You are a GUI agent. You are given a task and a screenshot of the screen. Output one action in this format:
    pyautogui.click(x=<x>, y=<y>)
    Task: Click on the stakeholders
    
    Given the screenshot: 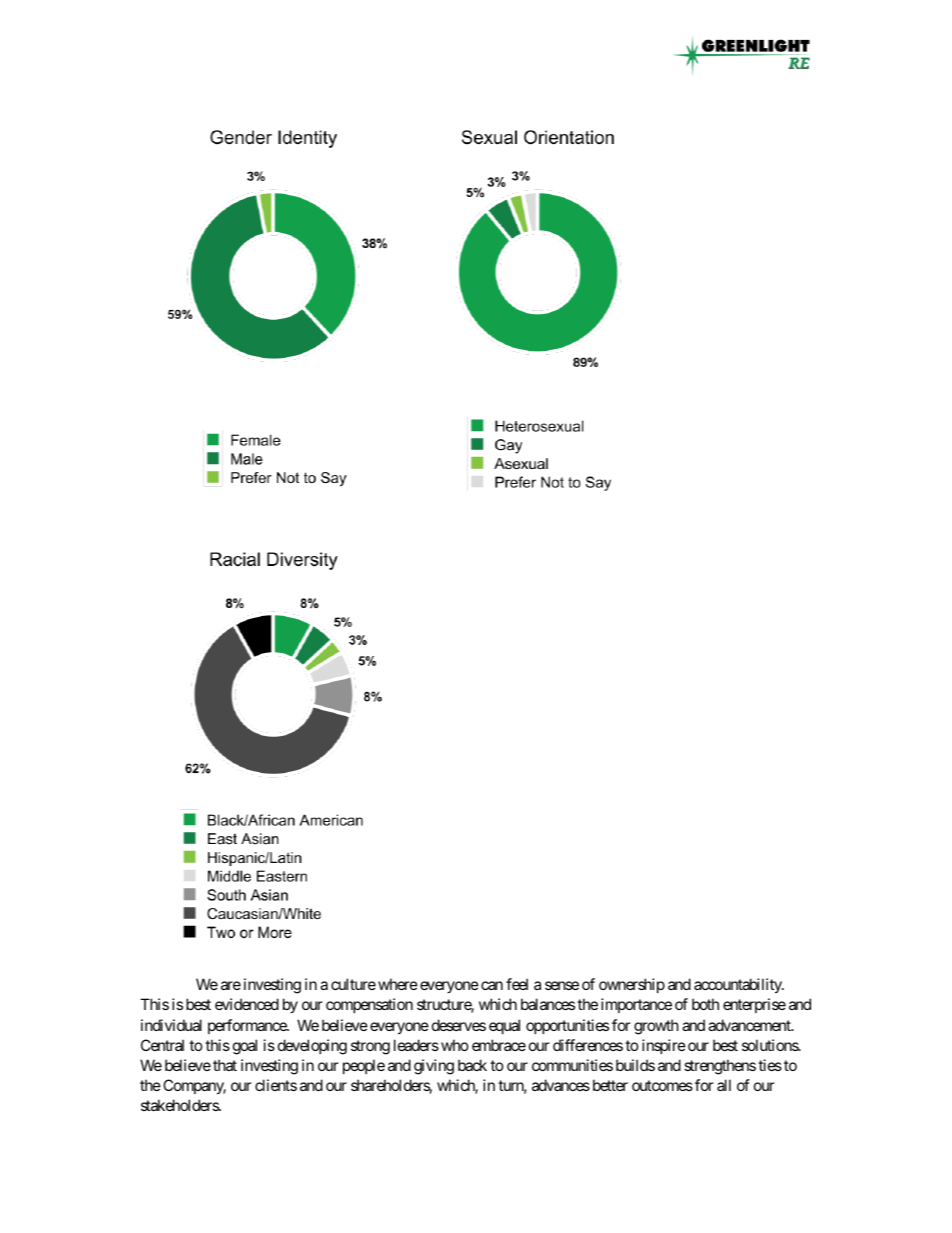 What is the action you would take?
    pyautogui.click(x=180, y=1105)
